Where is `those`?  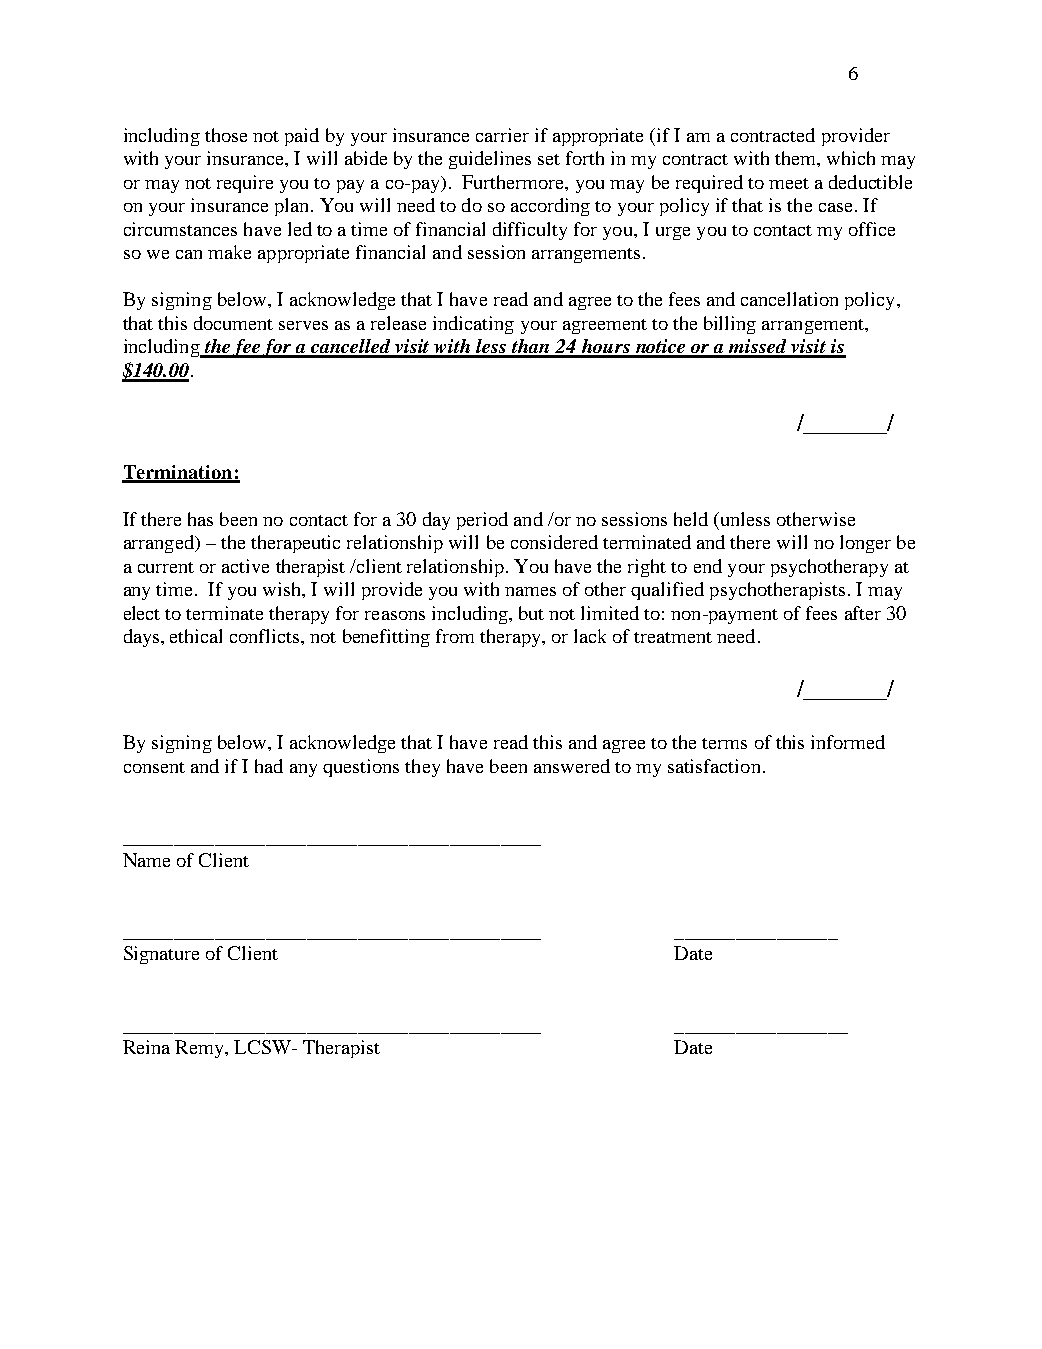 those is located at coordinates (226, 135).
